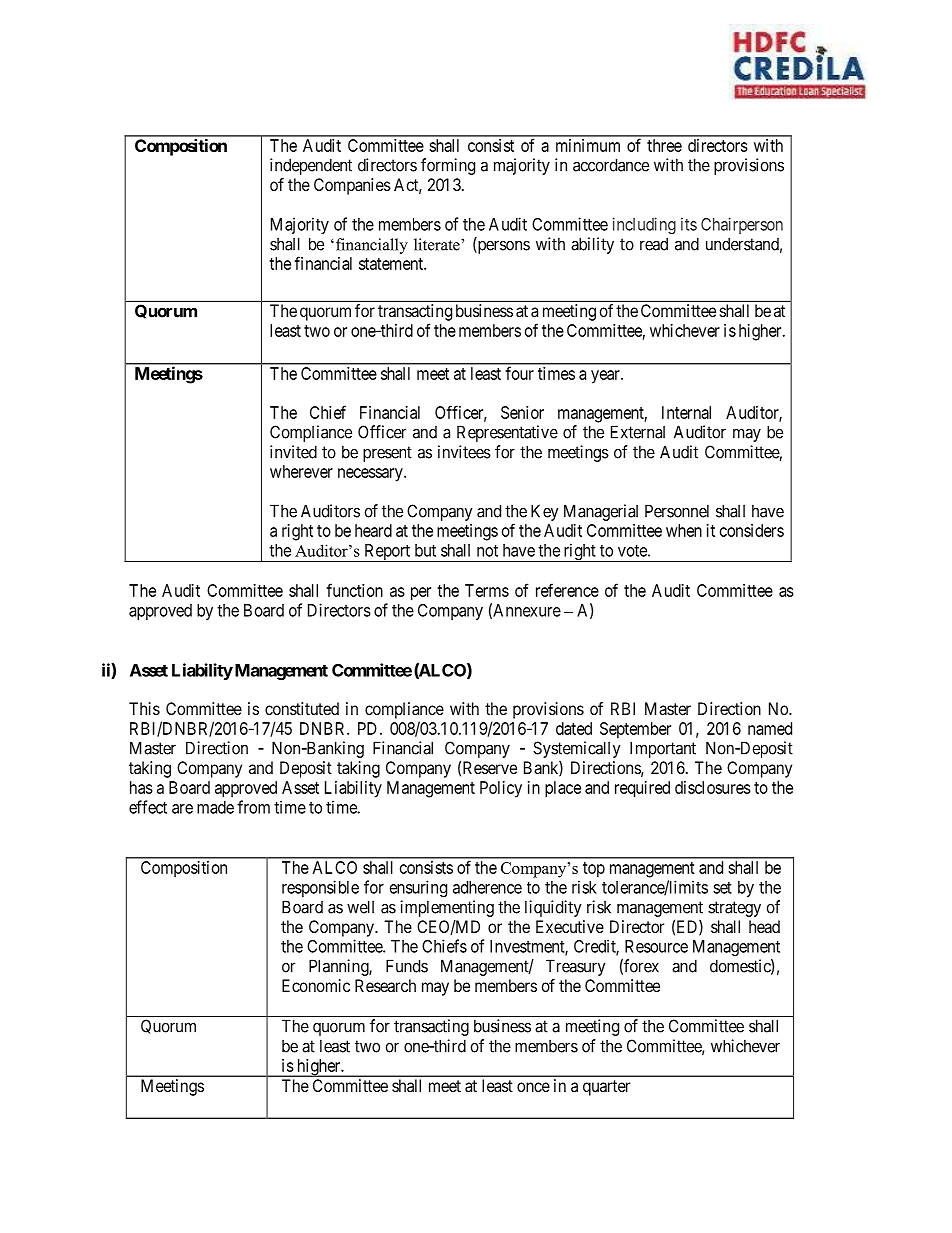 Image resolution: width=952 pixels, height=1233 pixels. Describe the element at coordinates (677, 511) in the screenshot. I see `Personnel` at that location.
